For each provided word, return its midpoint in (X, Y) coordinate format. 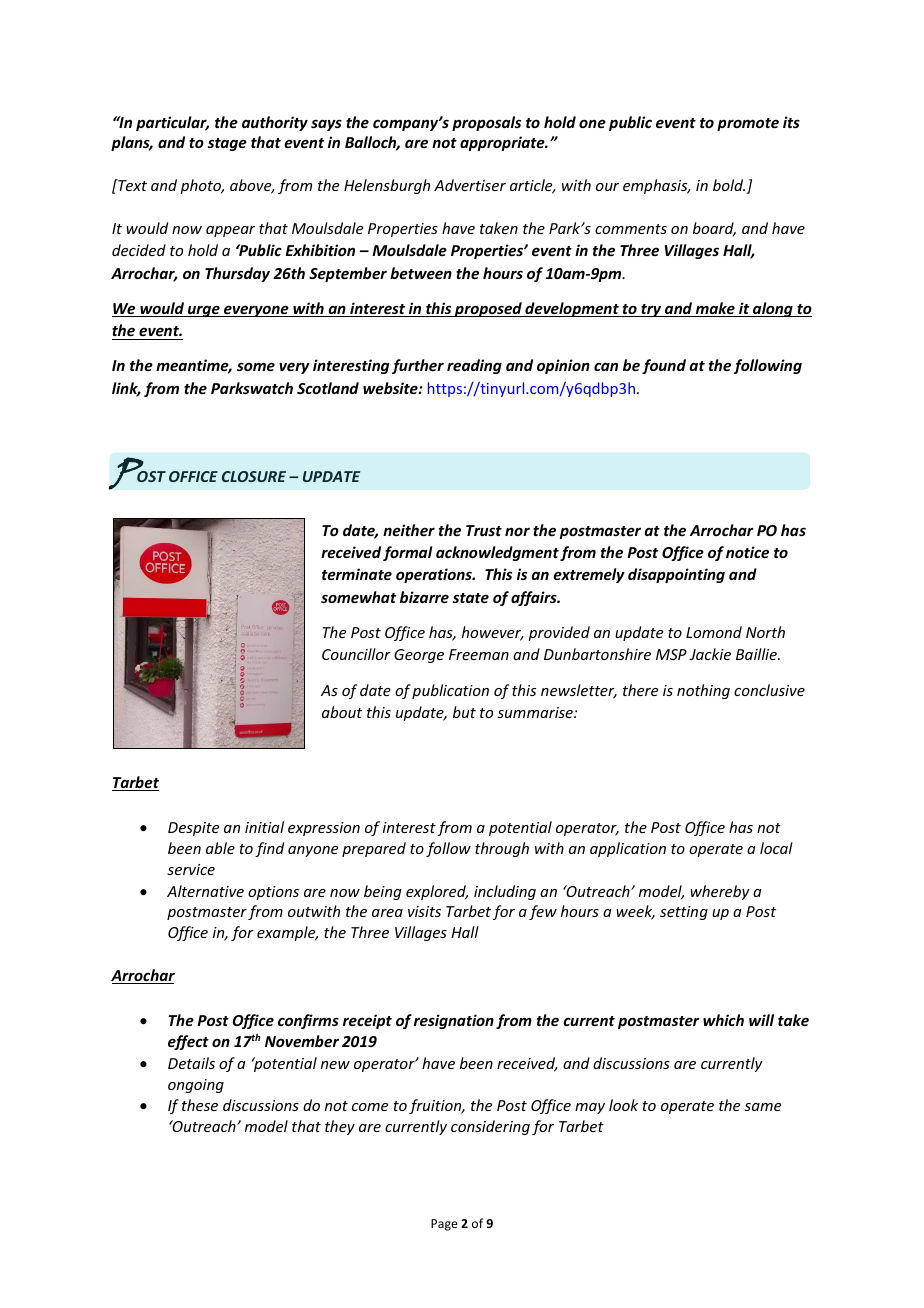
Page (444, 1225)
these (200, 1105)
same (762, 1107)
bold (729, 185)
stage (227, 144)
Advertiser (470, 185)
